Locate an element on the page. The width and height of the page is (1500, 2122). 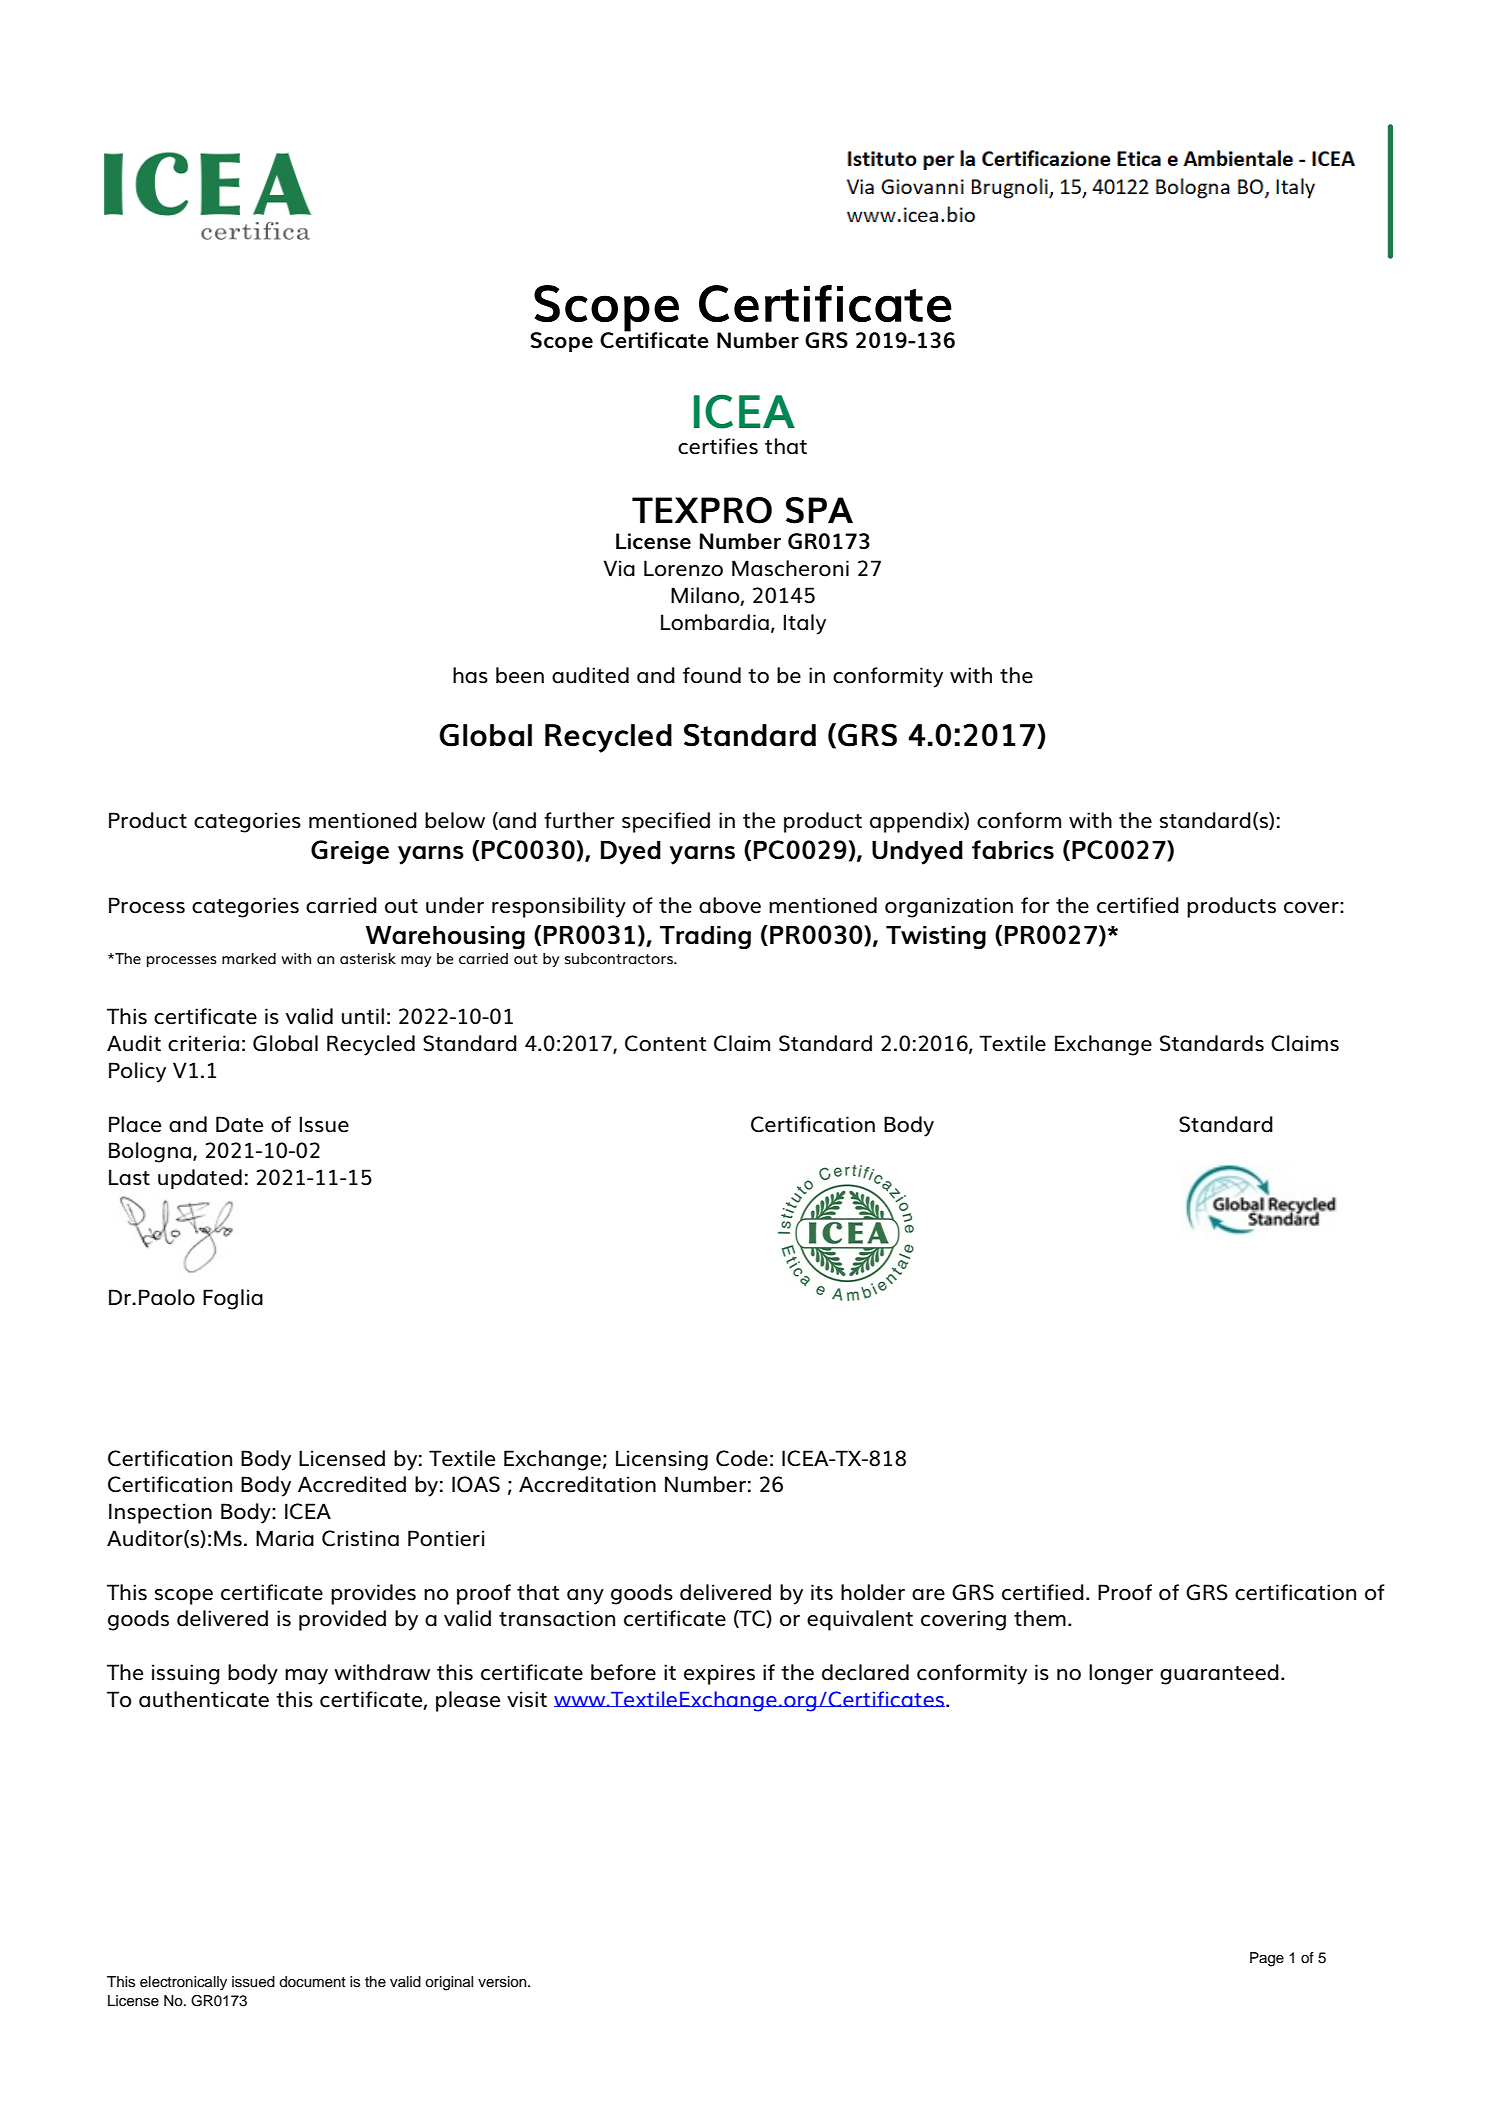
SPA is located at coordinates (819, 510).
